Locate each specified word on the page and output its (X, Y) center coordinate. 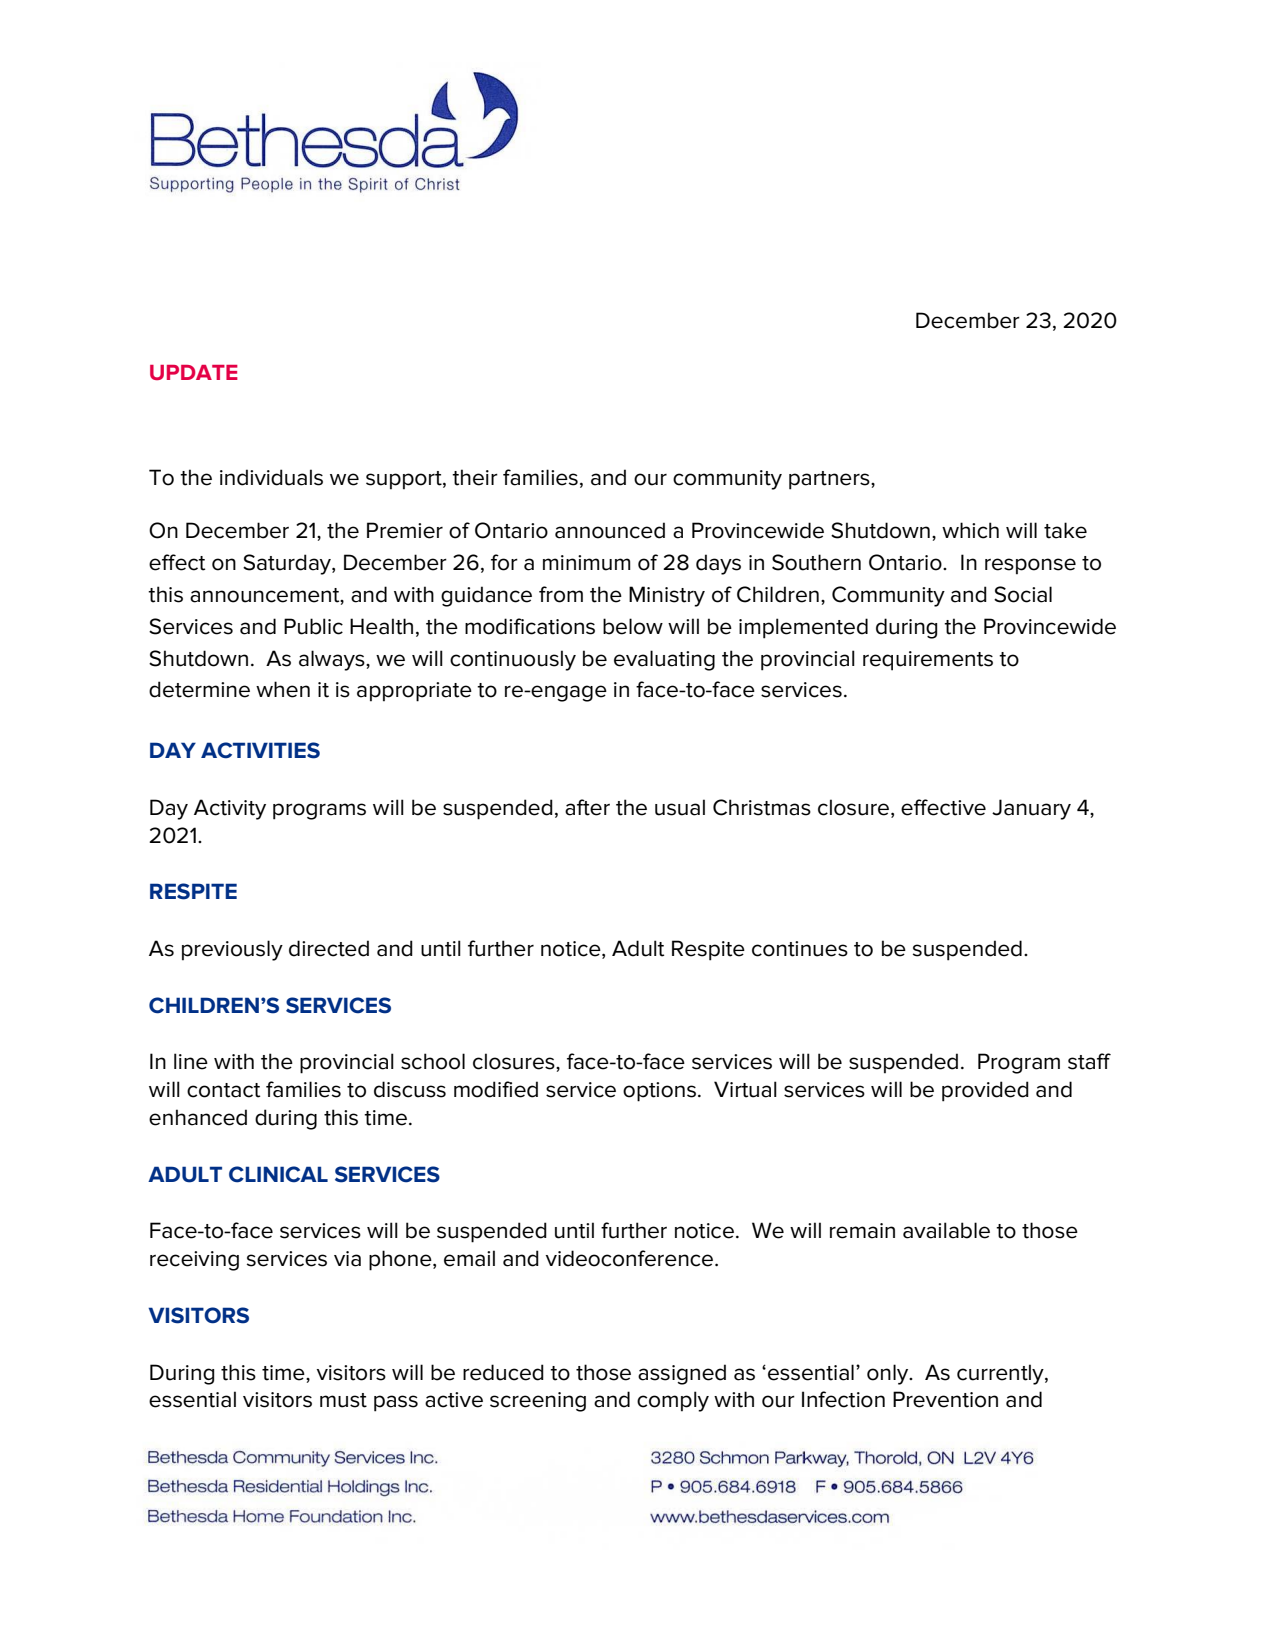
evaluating (664, 660)
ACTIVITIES (260, 750)
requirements (928, 661)
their (475, 477)
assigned (682, 1374)
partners (830, 480)
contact (223, 1090)
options (659, 1092)
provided (985, 1091)
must (343, 1400)
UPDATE (194, 372)
